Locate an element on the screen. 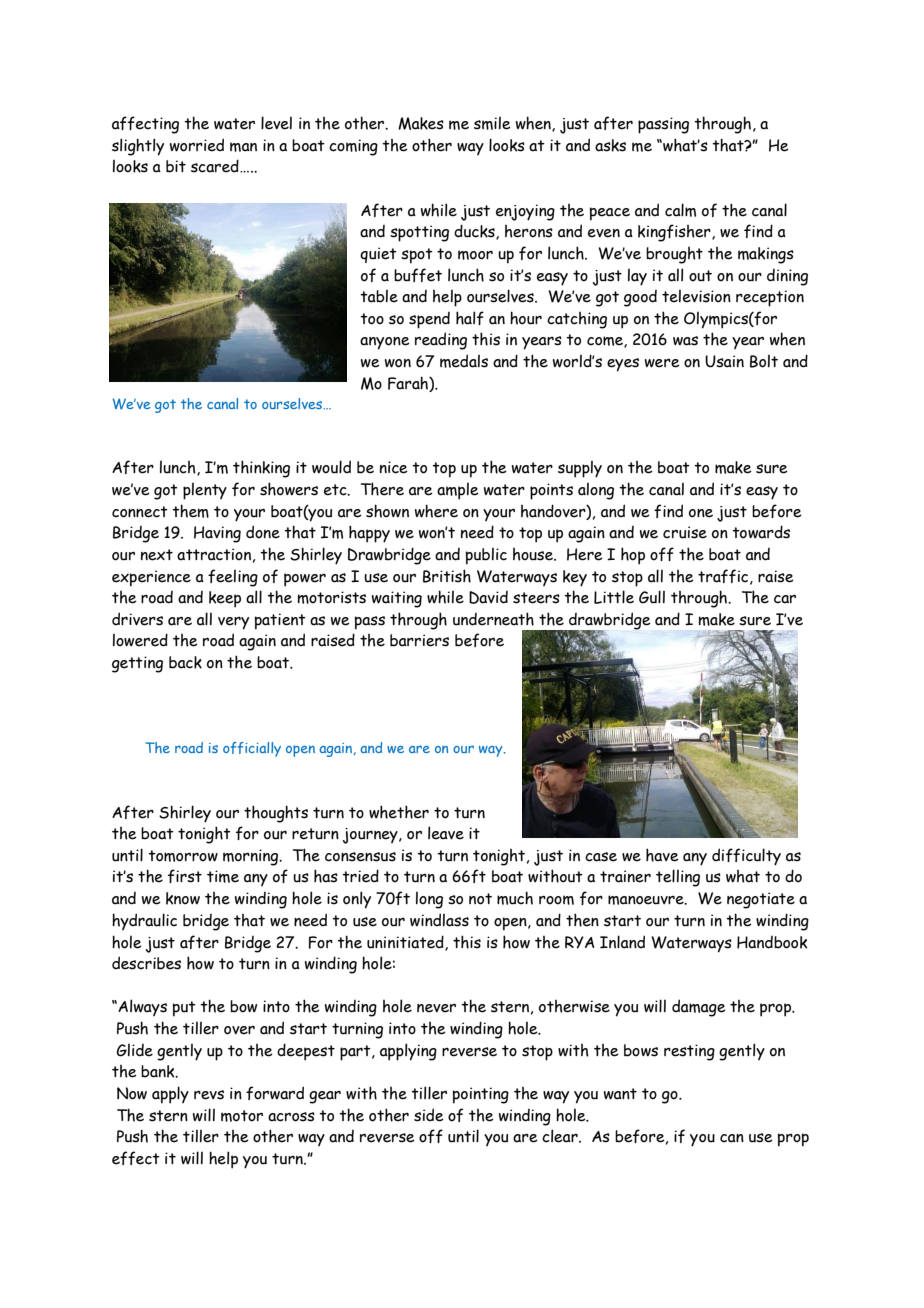  revs is located at coordinates (209, 1095).
